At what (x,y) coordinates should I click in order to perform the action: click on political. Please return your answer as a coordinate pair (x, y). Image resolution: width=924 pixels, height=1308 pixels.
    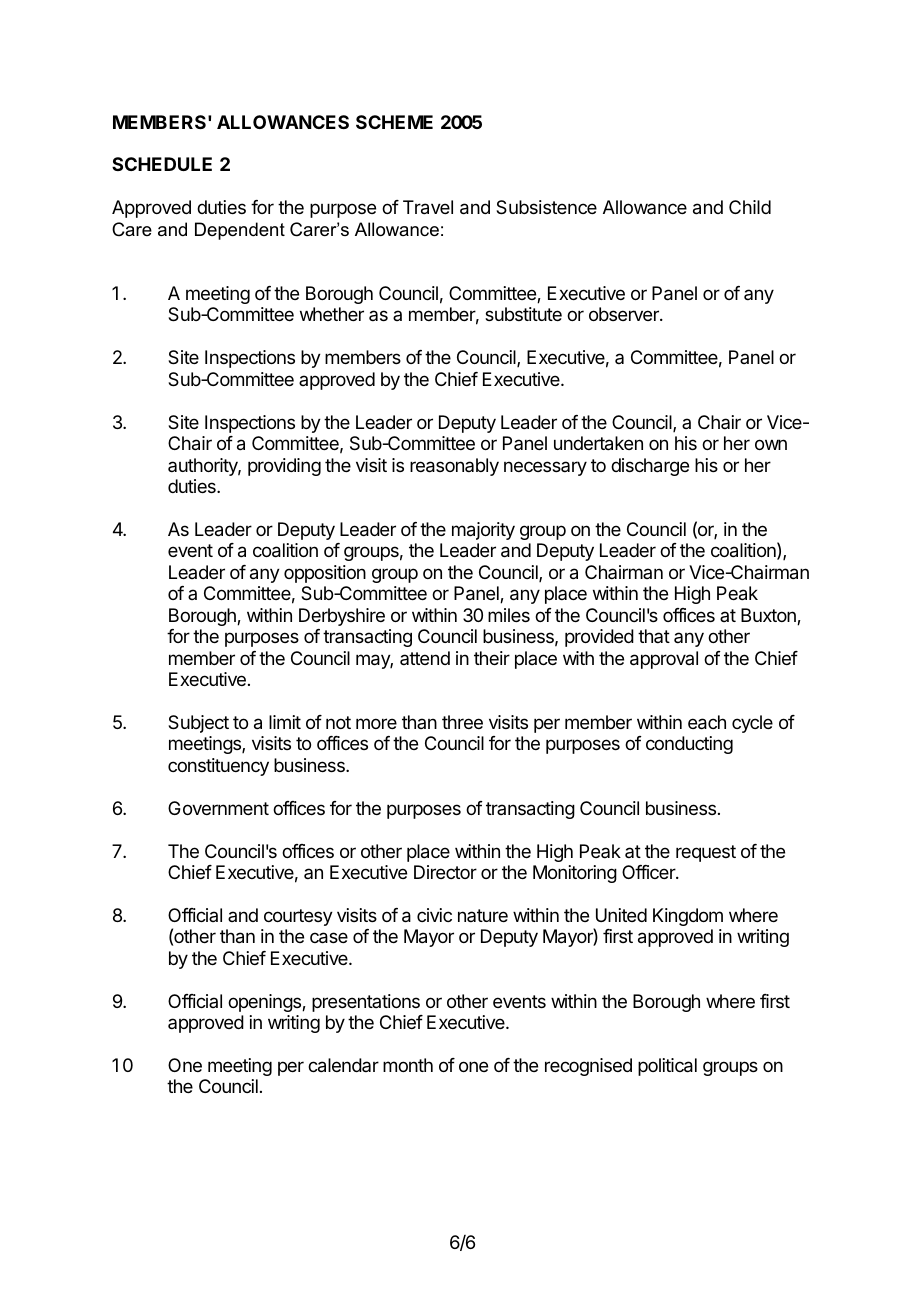
    Looking at the image, I should click on (667, 1067).
